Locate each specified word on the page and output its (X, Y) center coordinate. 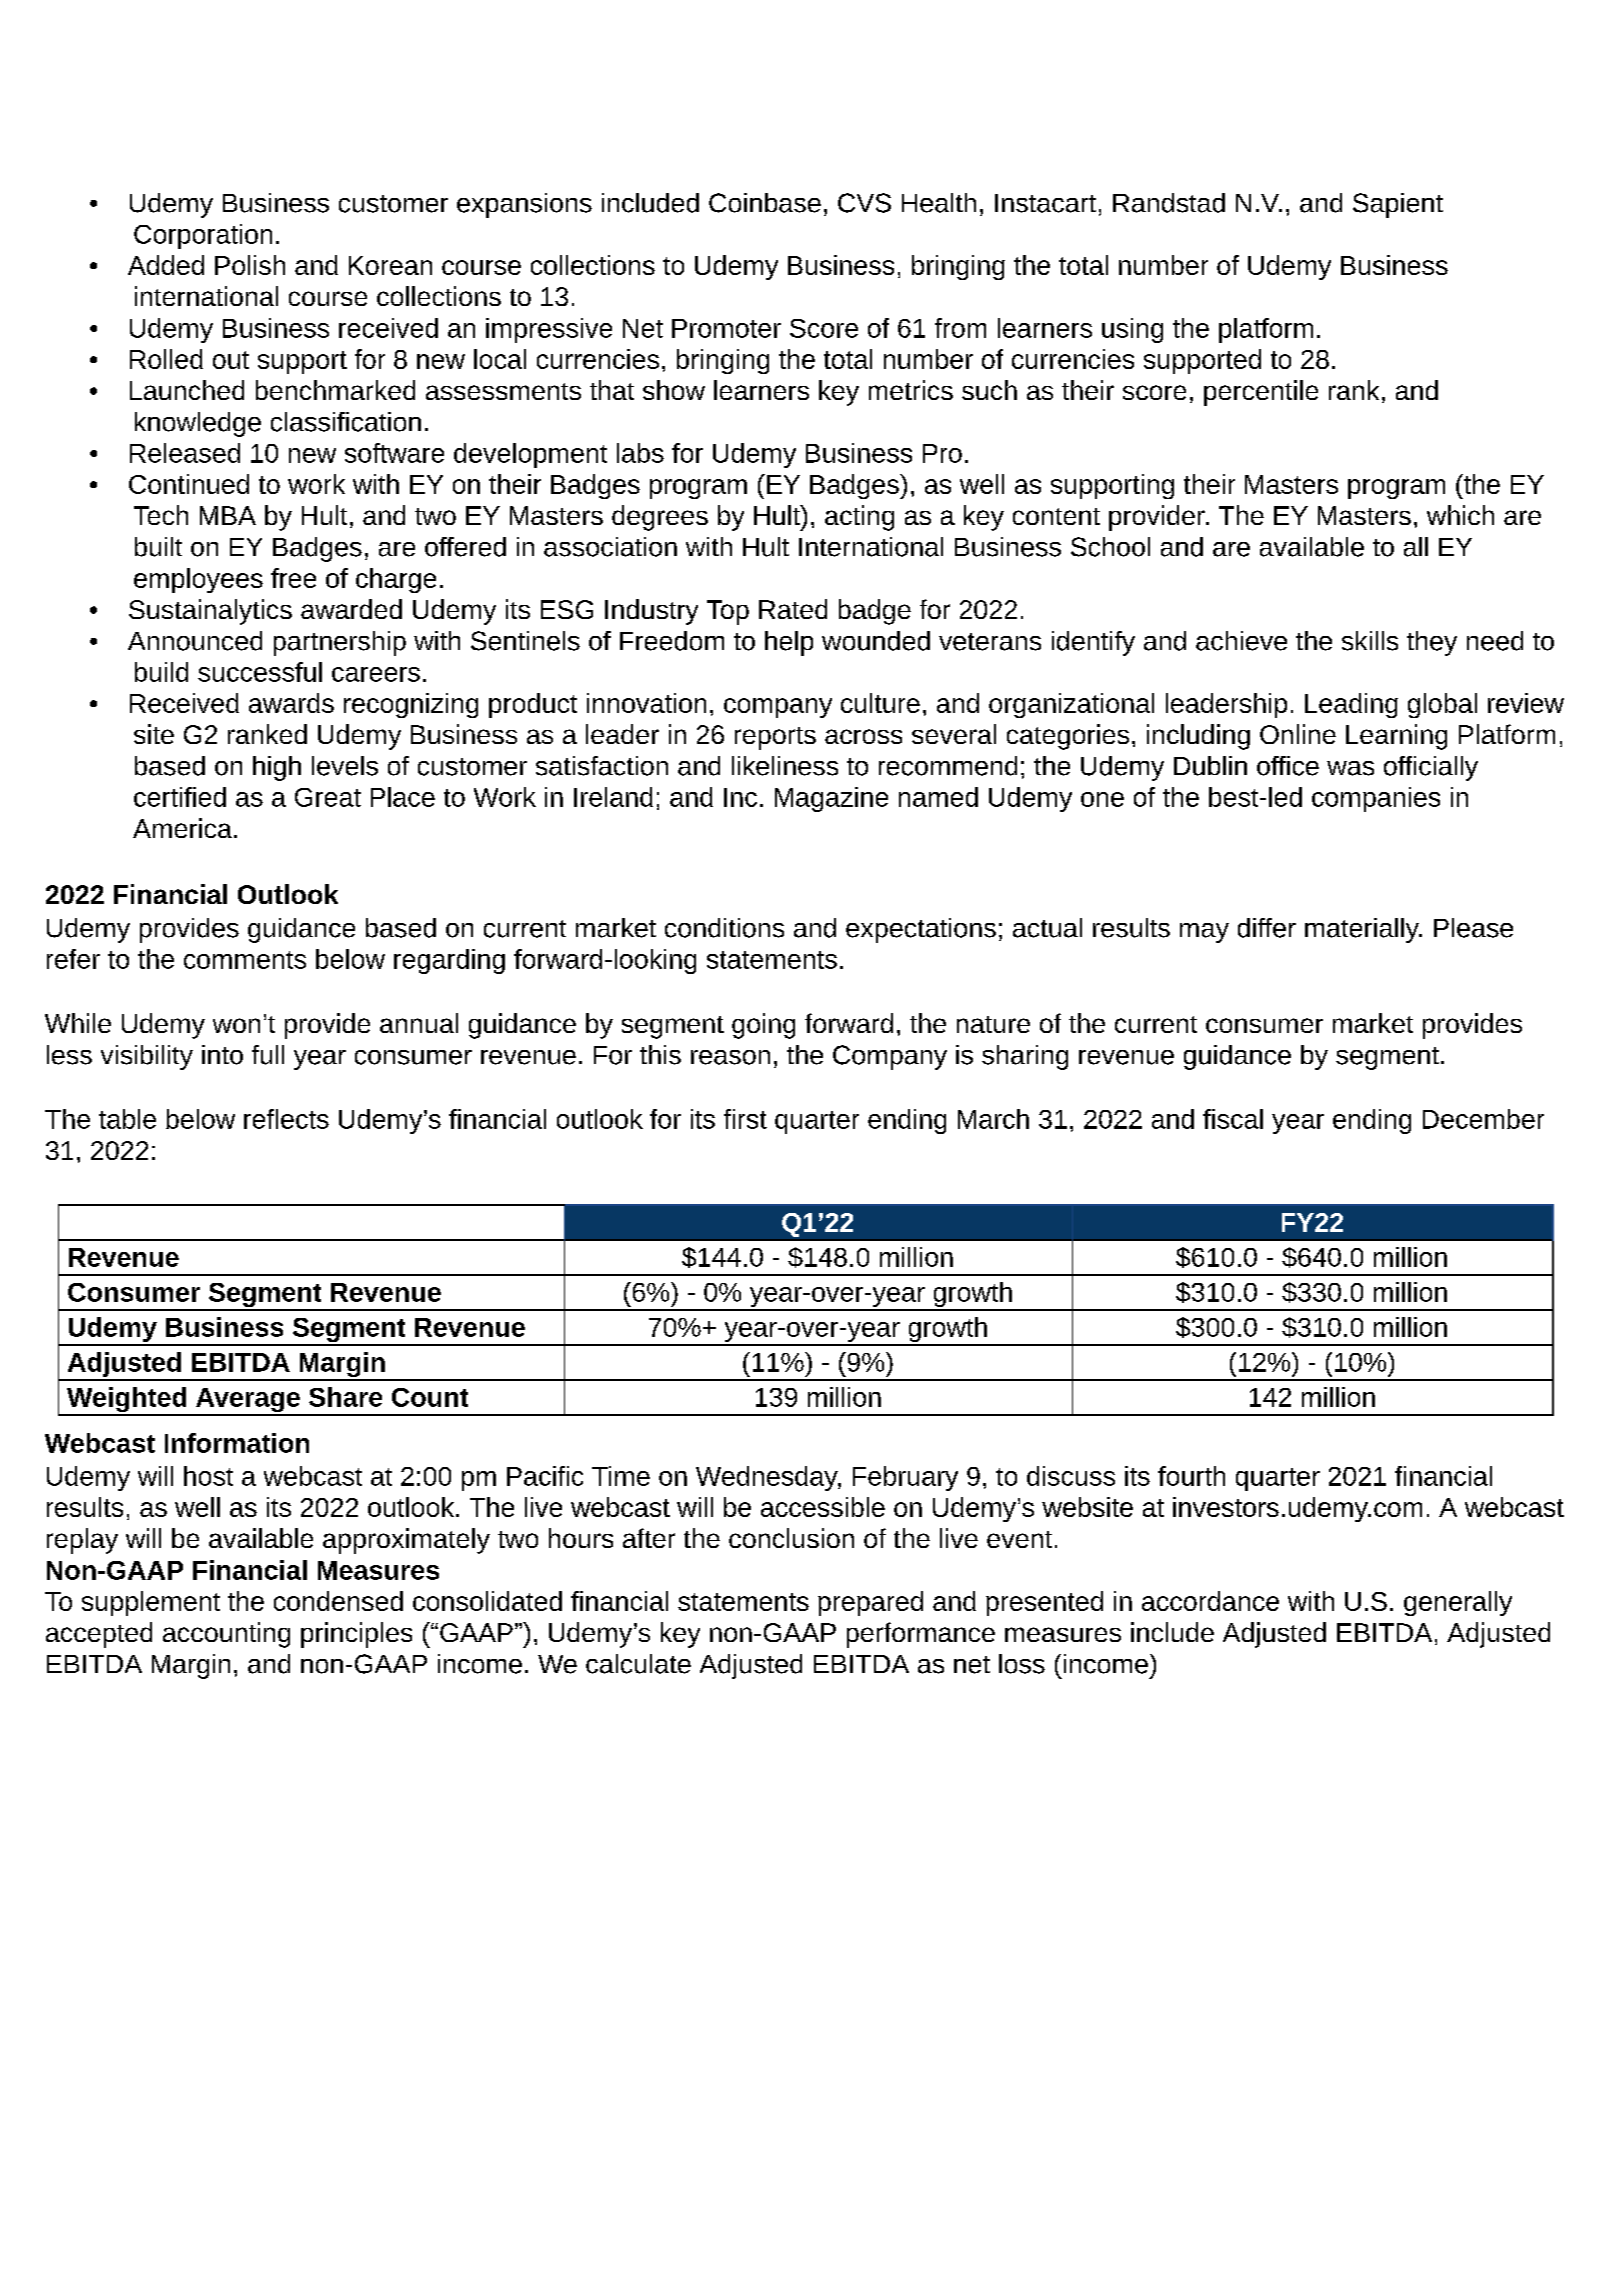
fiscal (1233, 1119)
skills (1370, 641)
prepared (870, 1603)
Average (248, 1401)
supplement (151, 1603)
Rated (793, 609)
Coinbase (765, 203)
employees (198, 580)
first (745, 1119)
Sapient (1398, 205)
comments (245, 960)
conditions (724, 928)
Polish (250, 265)
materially (1363, 930)
